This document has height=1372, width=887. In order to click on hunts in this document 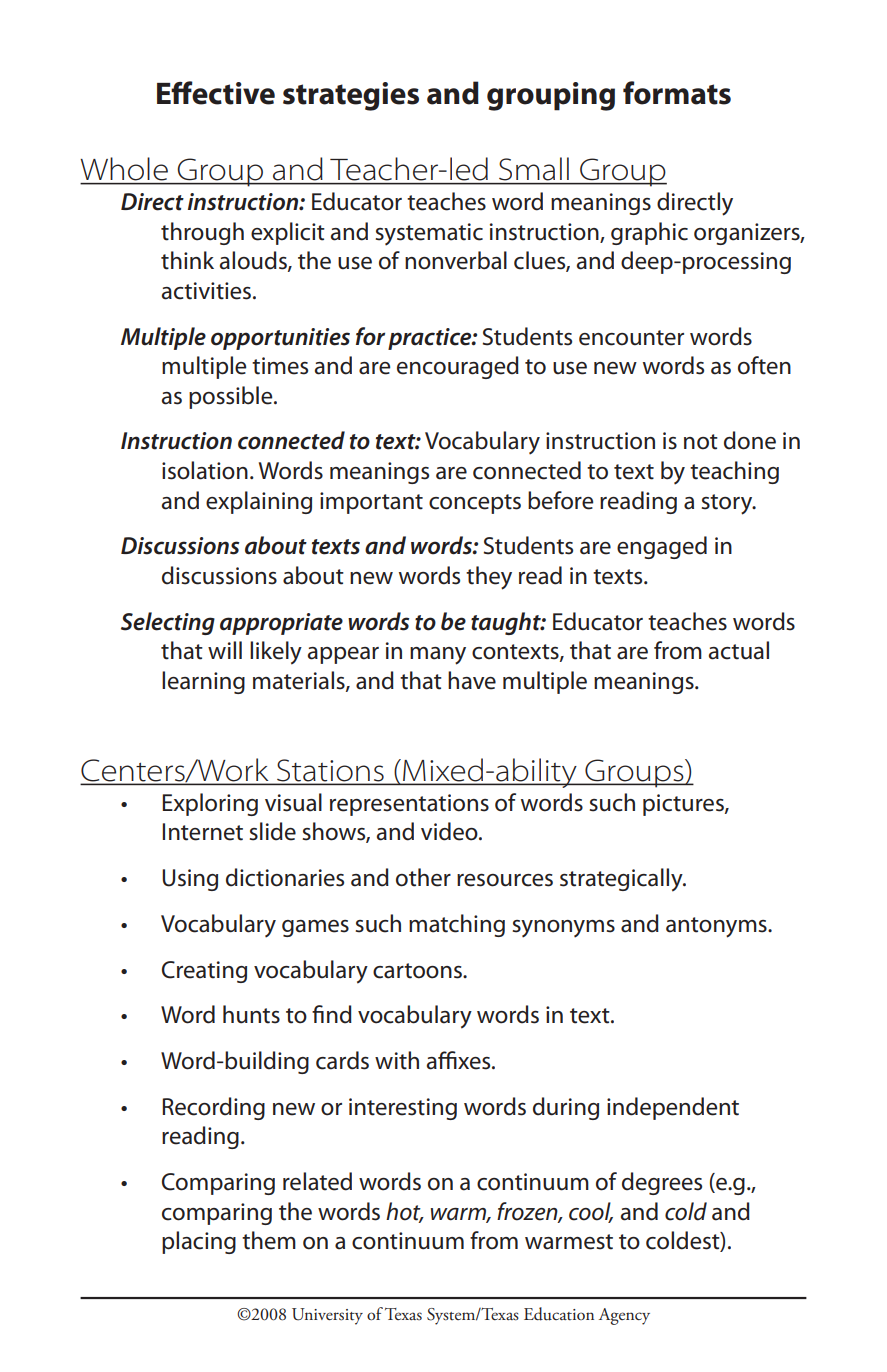, I will do `click(251, 1014)`.
